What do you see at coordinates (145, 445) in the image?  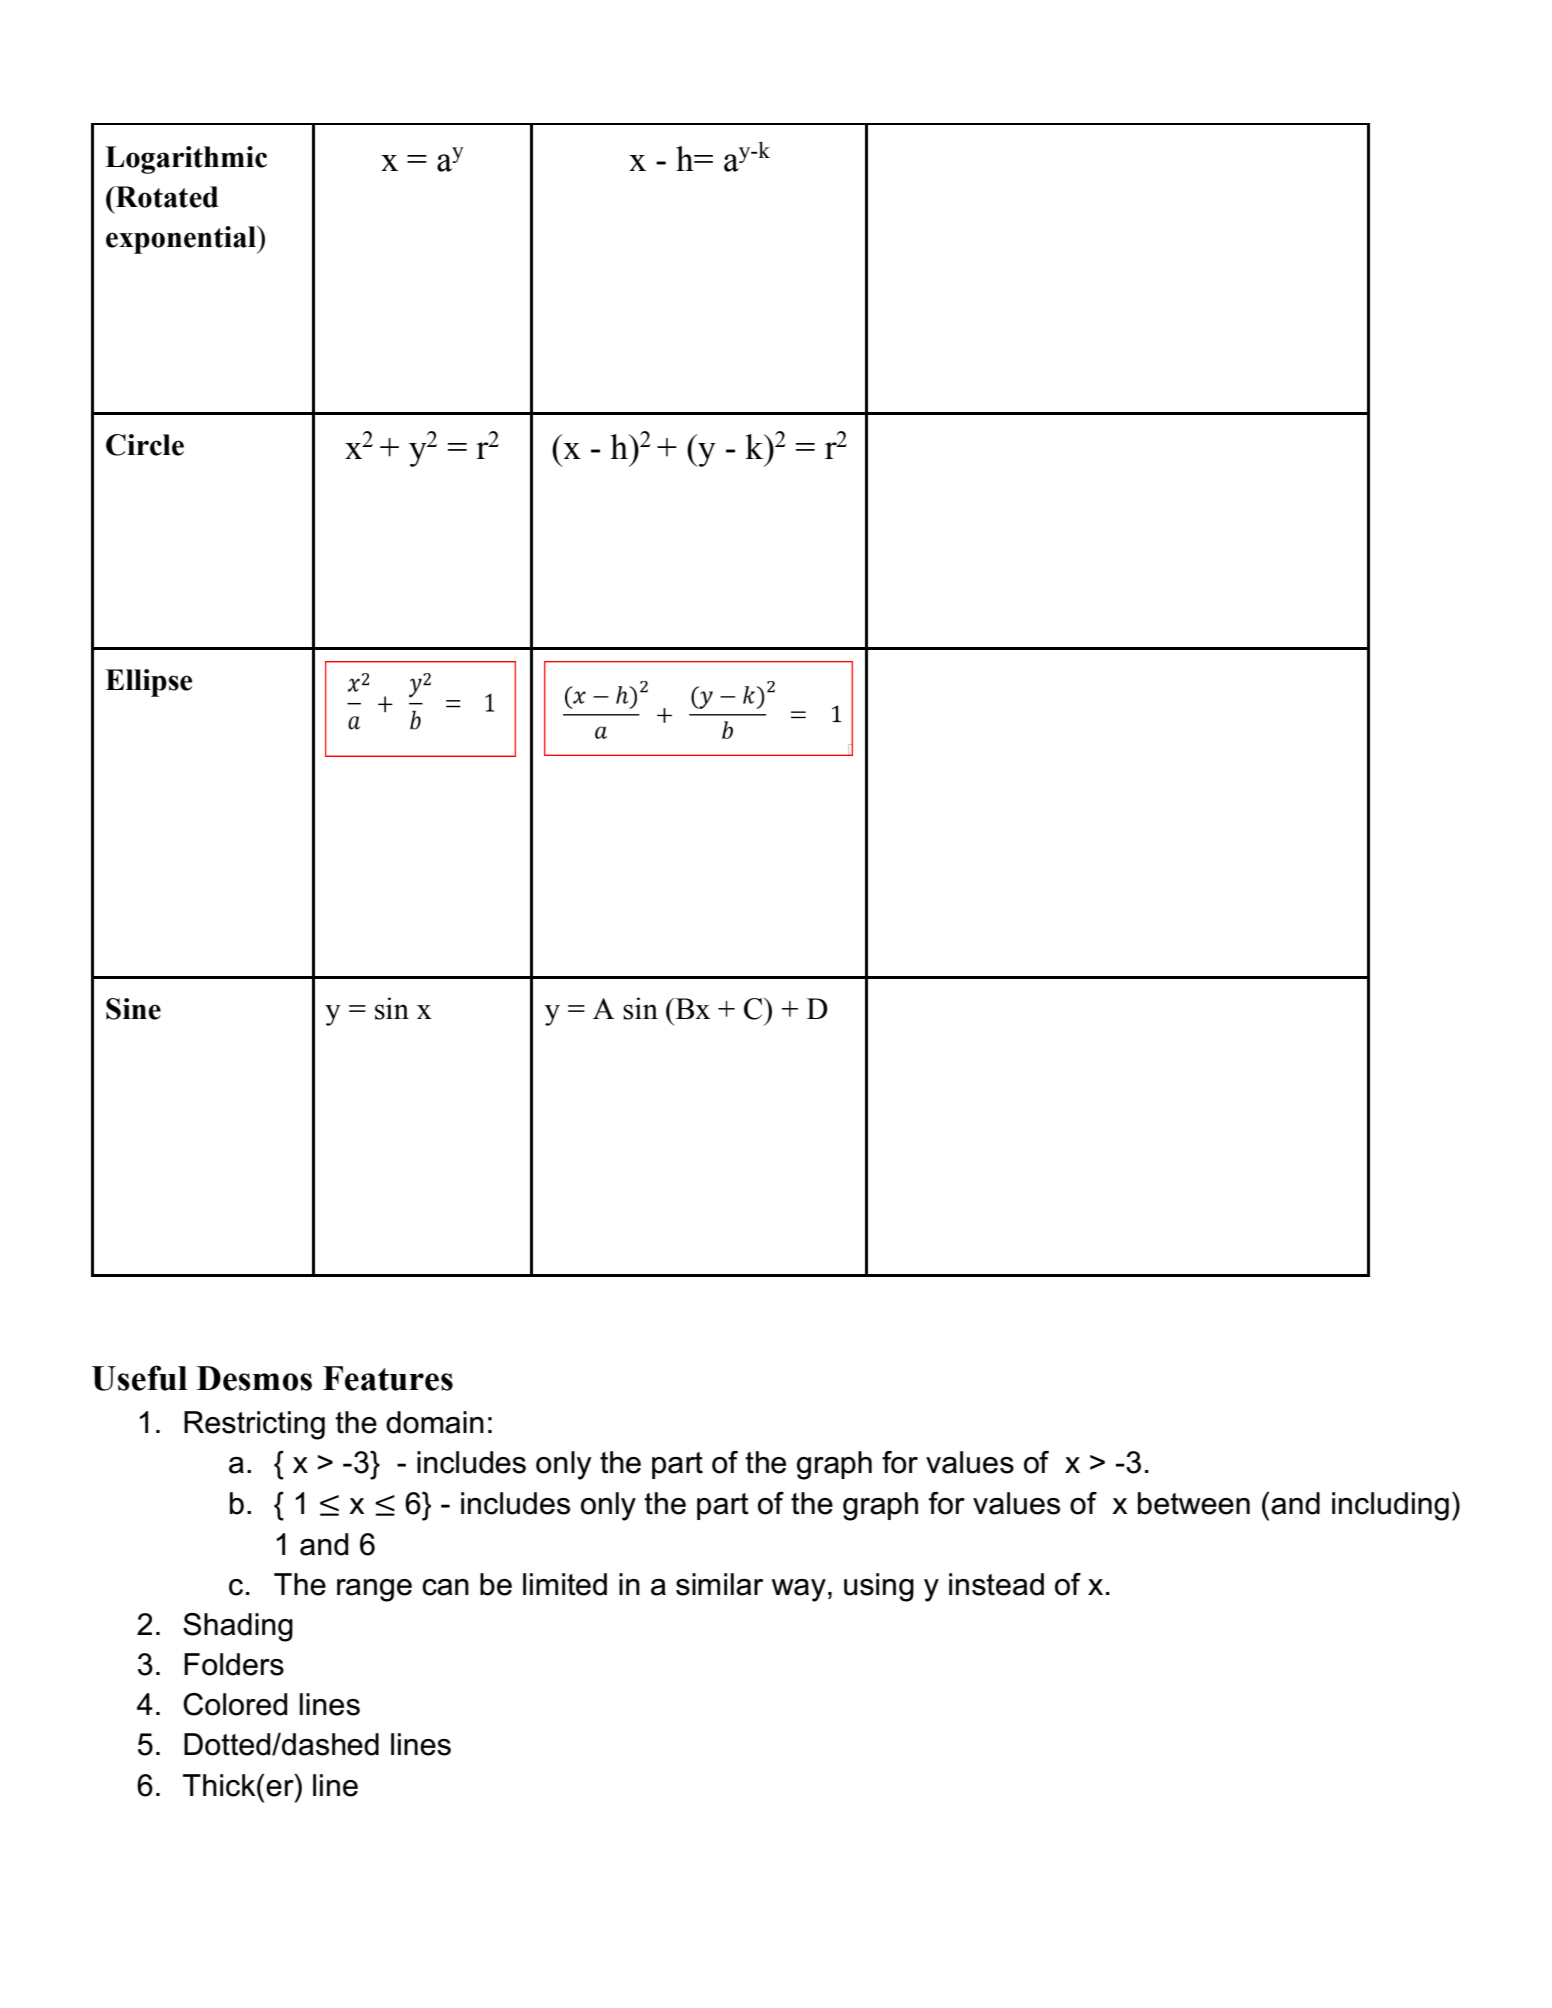 I see `Circle` at bounding box center [145, 445].
